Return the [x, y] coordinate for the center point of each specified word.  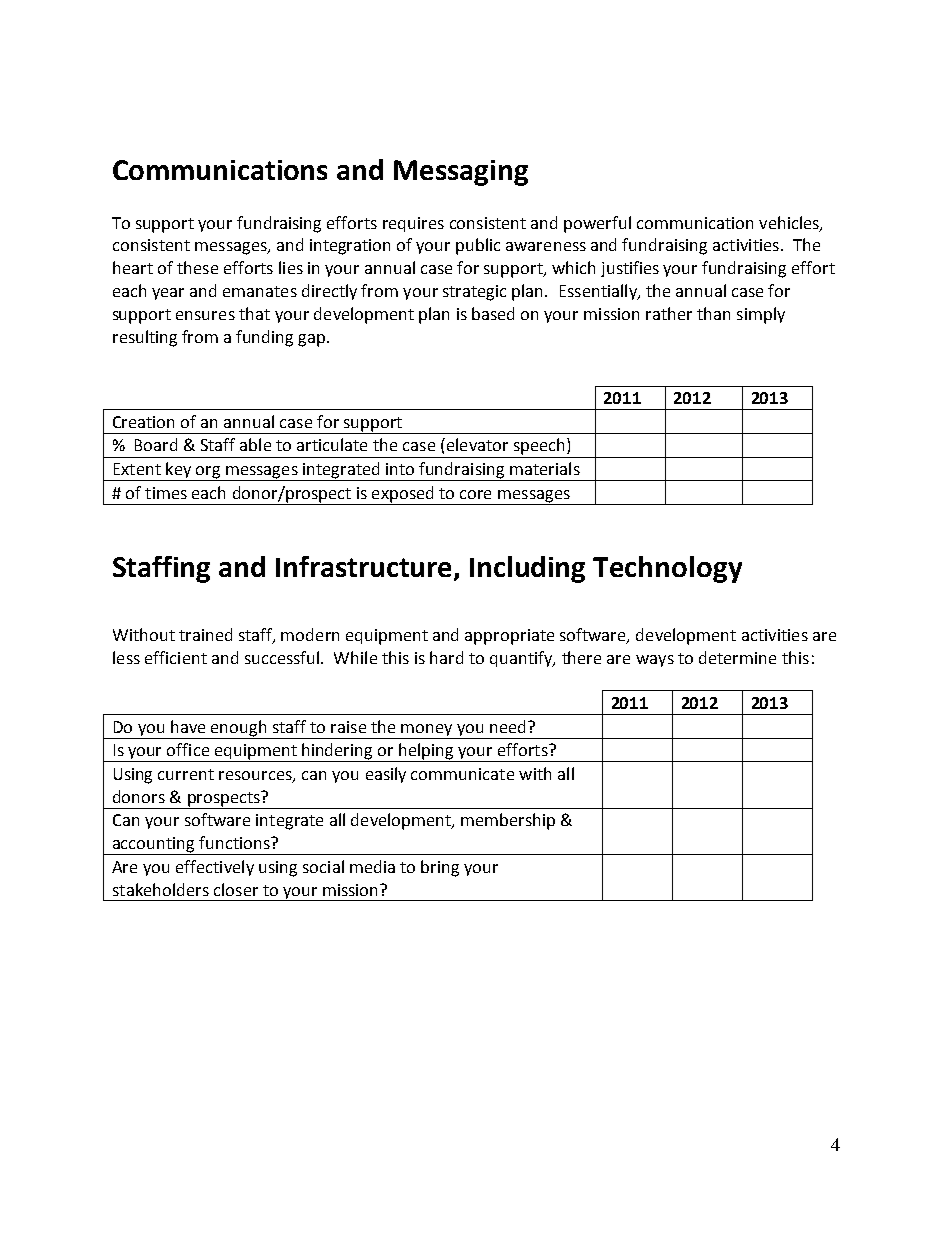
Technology [667, 569]
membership [508, 821]
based [493, 313]
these [197, 267]
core [475, 494]
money [427, 731]
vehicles [790, 223]
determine [737, 657]
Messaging [461, 173]
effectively [215, 868]
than [713, 313]
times [166, 493]
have [188, 726]
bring [440, 868]
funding [264, 338]
